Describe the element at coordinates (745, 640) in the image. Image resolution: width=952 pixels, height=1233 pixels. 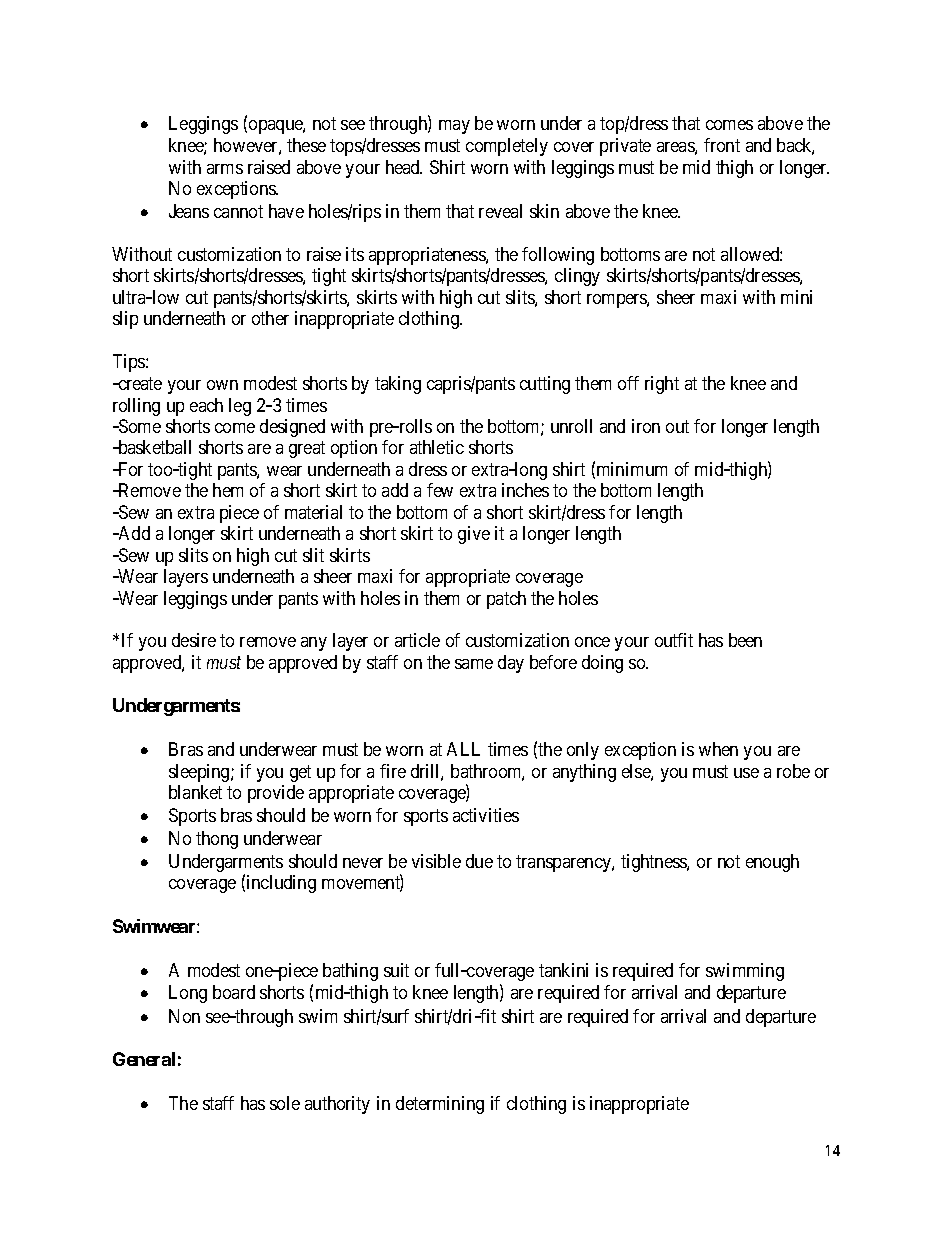
I see `been` at that location.
